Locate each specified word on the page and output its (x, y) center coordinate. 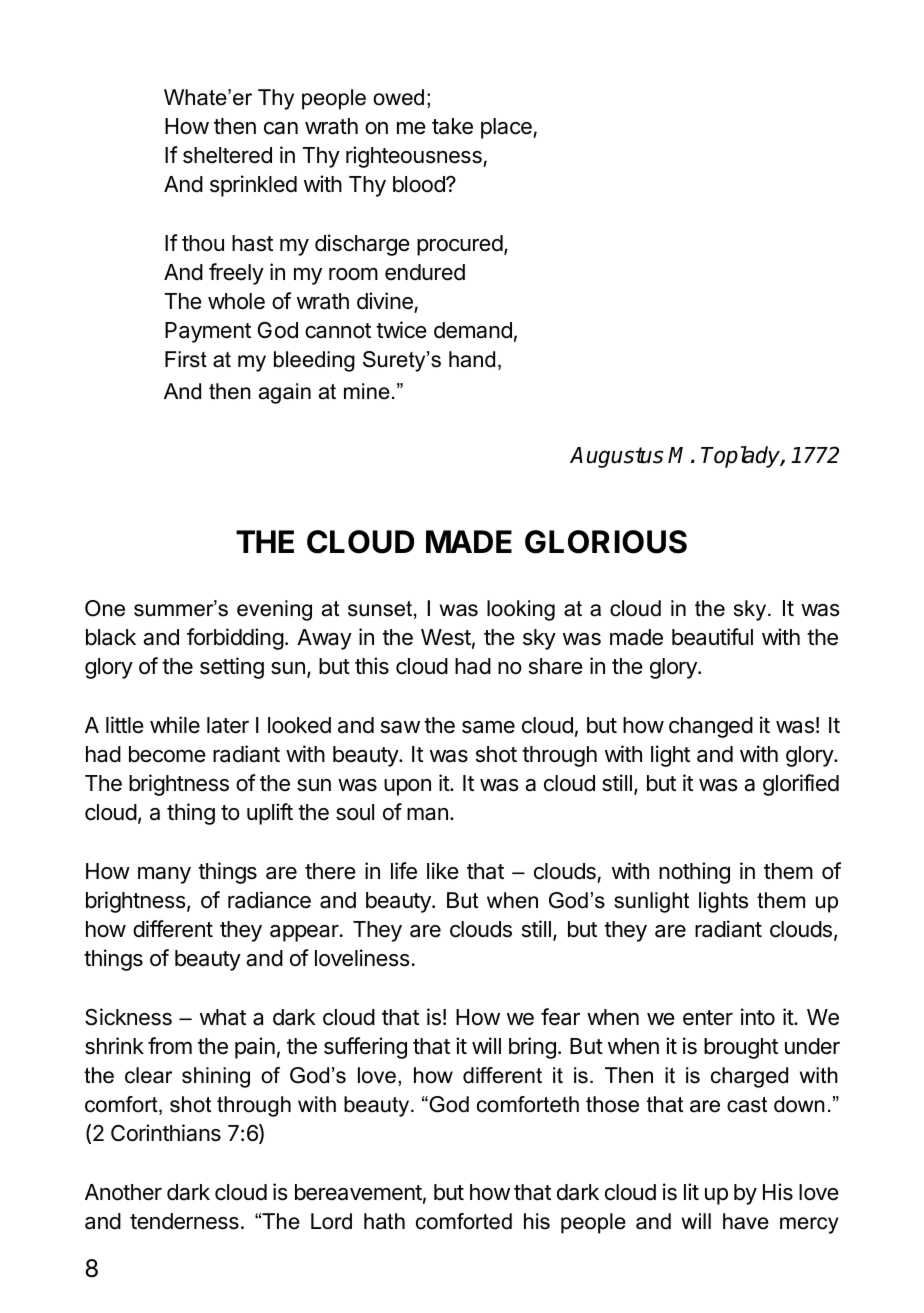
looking (521, 610)
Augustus (616, 457)
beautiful (712, 637)
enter (708, 1018)
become (167, 754)
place (507, 128)
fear (560, 1017)
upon (407, 787)
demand (473, 330)
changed (711, 727)
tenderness (184, 1221)
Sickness (128, 1017)
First (186, 359)
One (105, 608)
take (452, 126)
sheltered (227, 155)
